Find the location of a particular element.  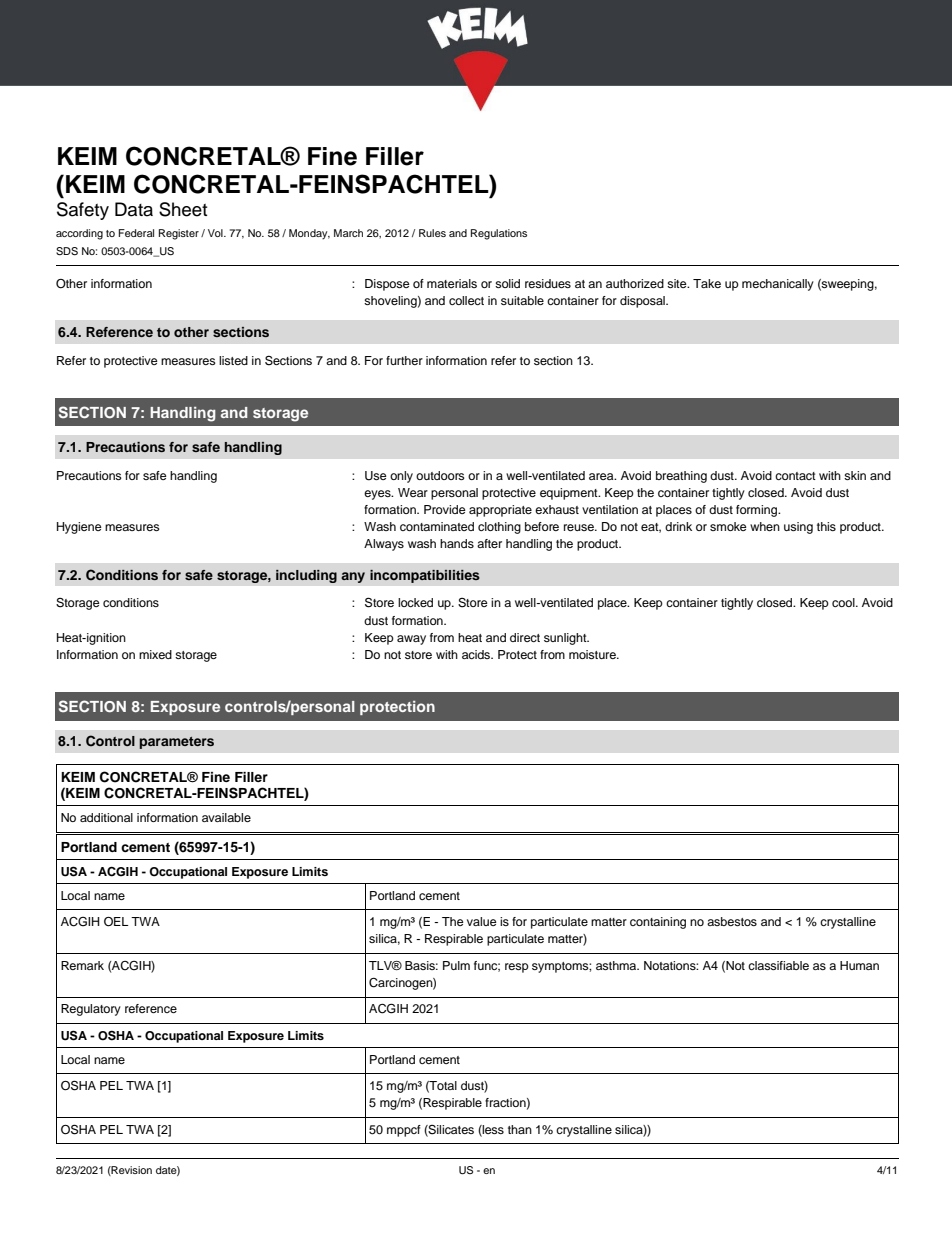

Regulatory is located at coordinates (91, 1010).
